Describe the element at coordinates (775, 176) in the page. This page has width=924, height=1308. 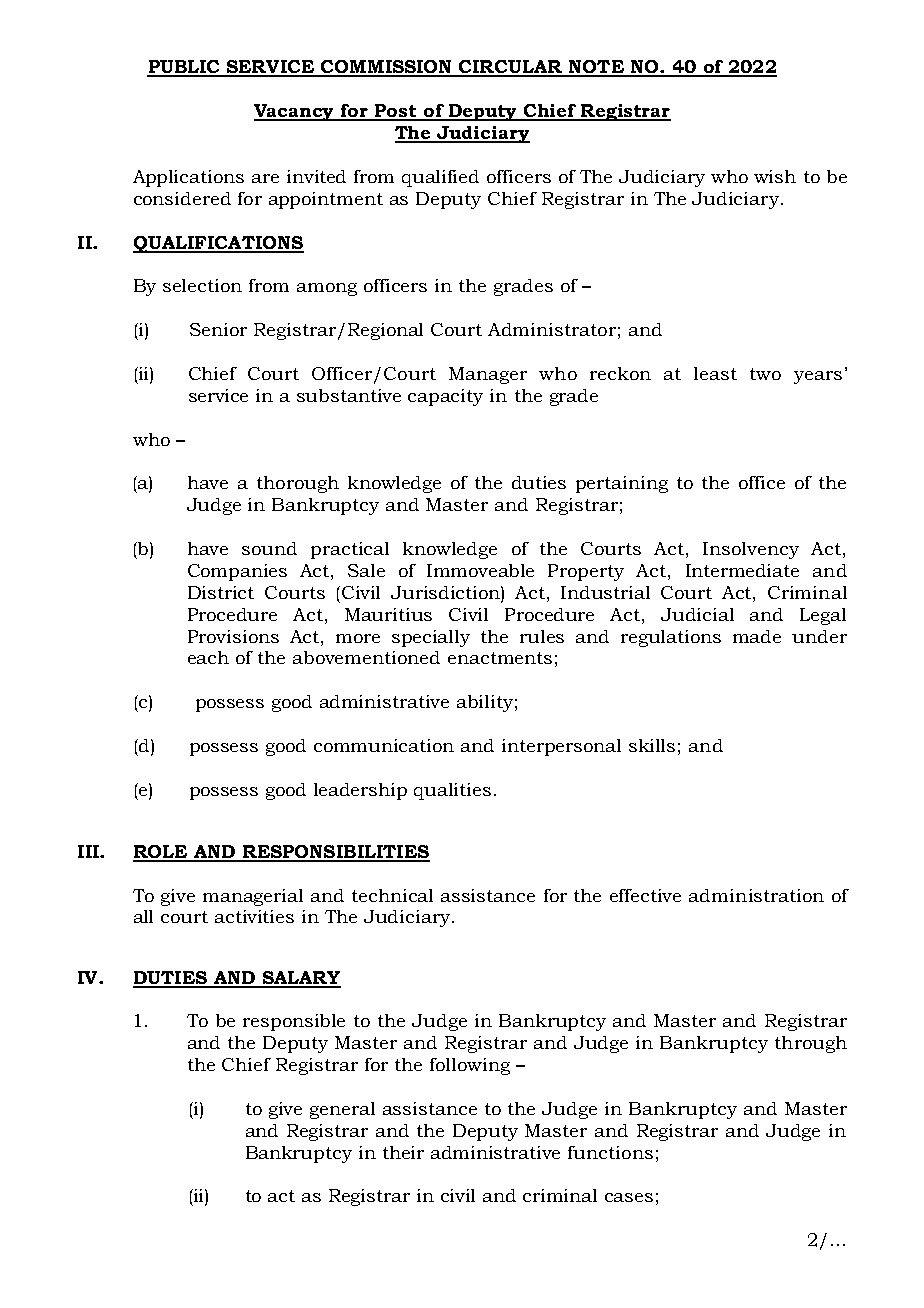
I see `wish` at that location.
